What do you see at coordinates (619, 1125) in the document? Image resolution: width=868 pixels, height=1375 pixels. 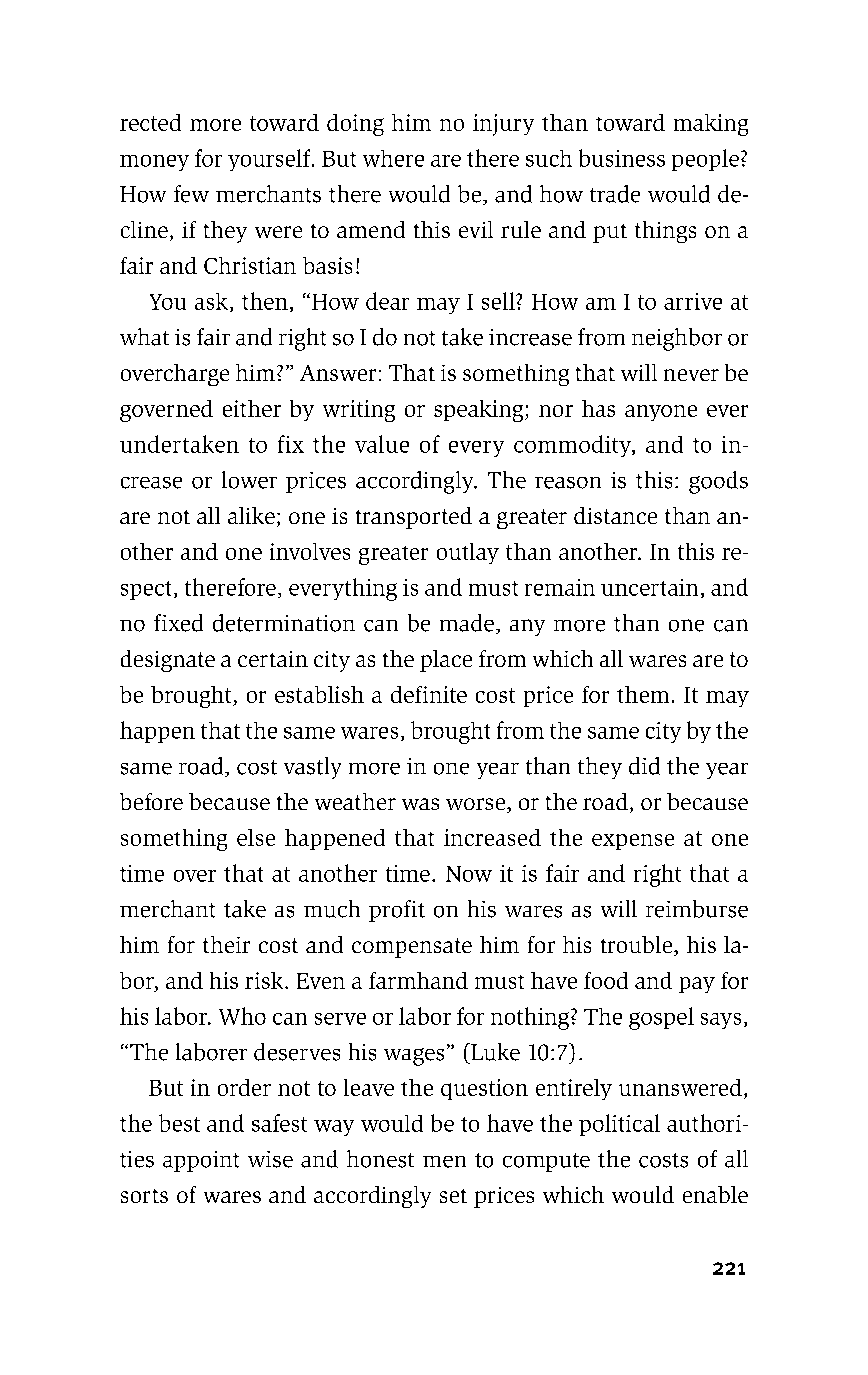 I see `political` at bounding box center [619, 1125].
